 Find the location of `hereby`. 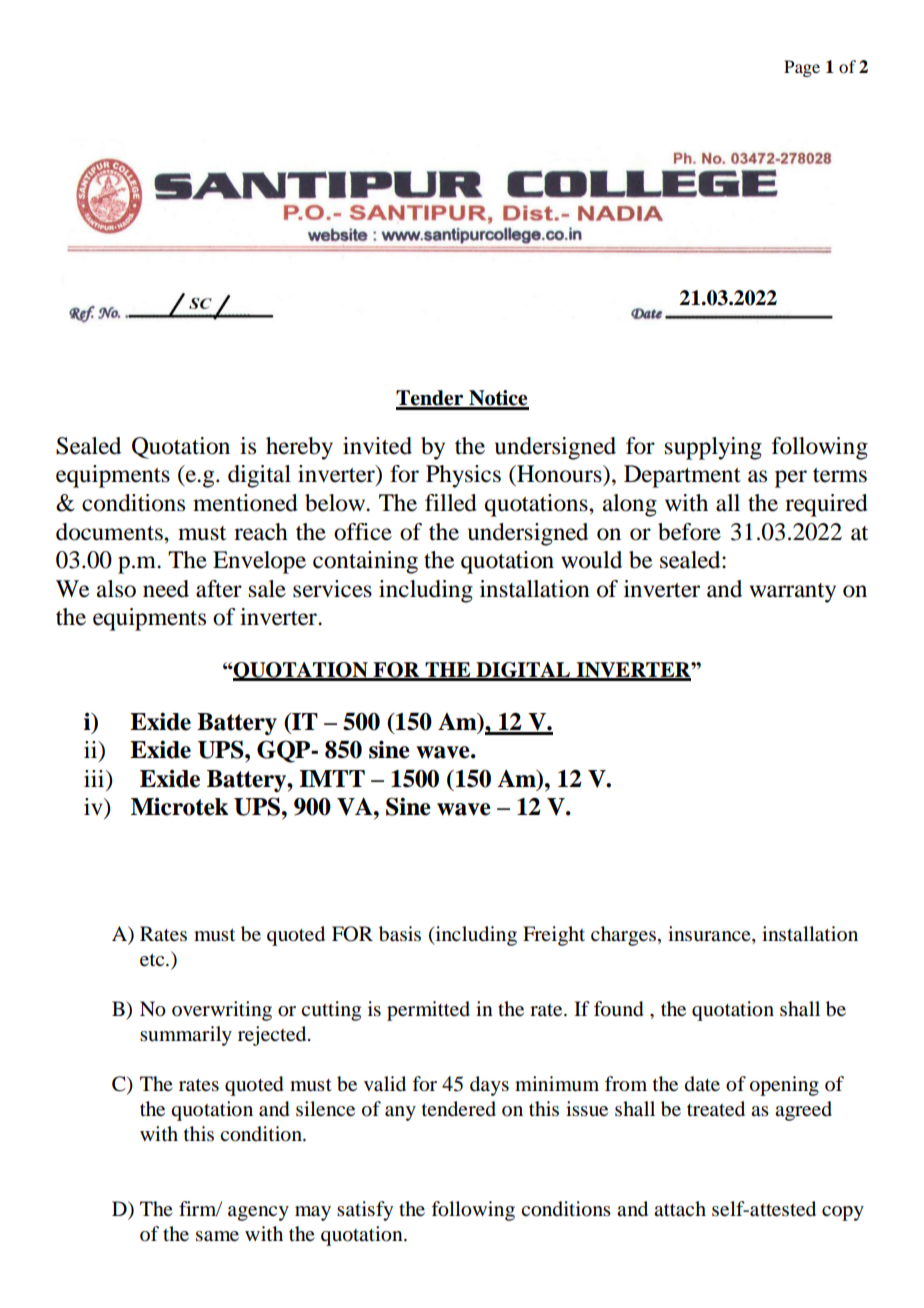

hereby is located at coordinates (299, 448).
